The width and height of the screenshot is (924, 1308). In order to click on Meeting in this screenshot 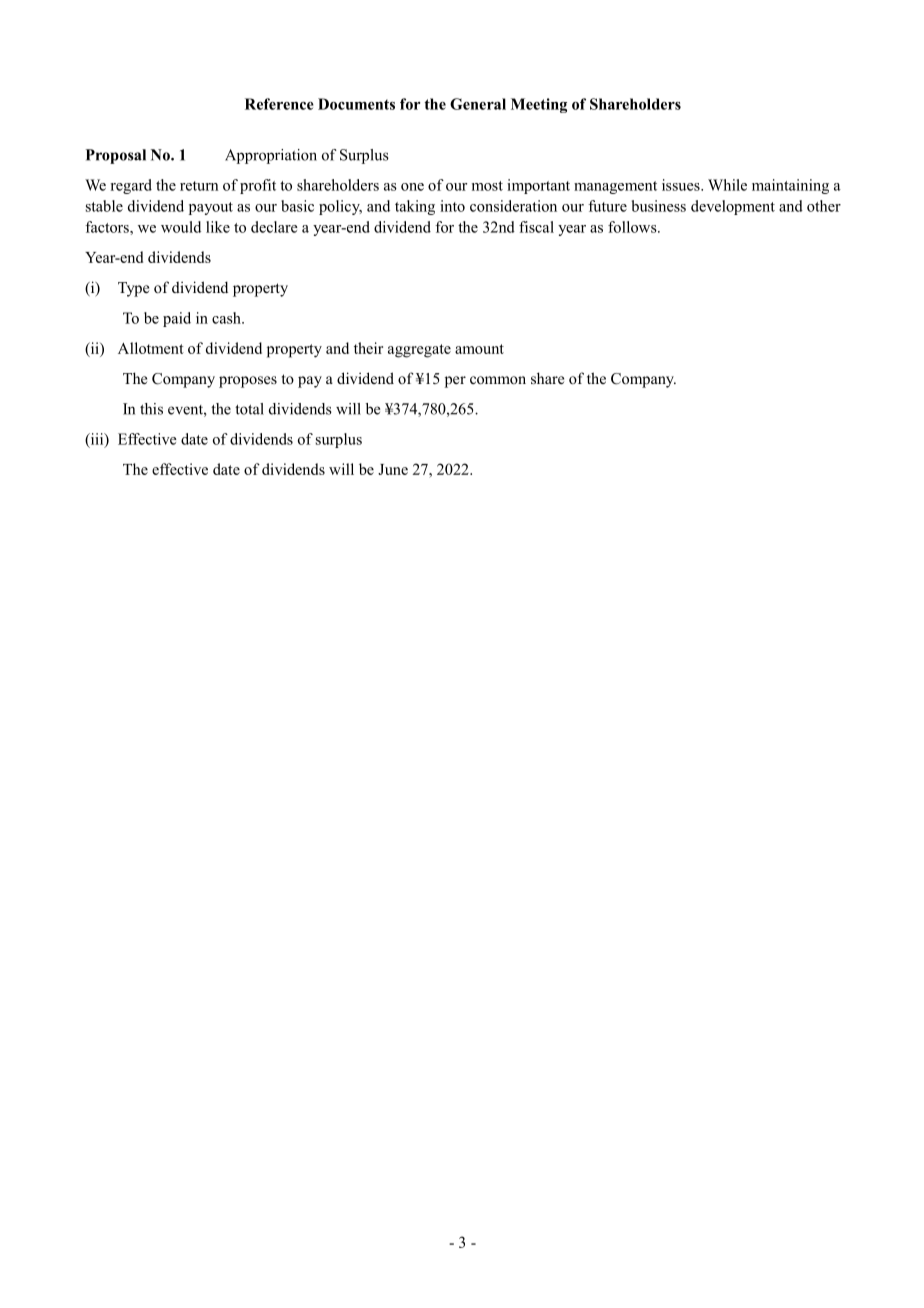, I will do `click(539, 105)`.
